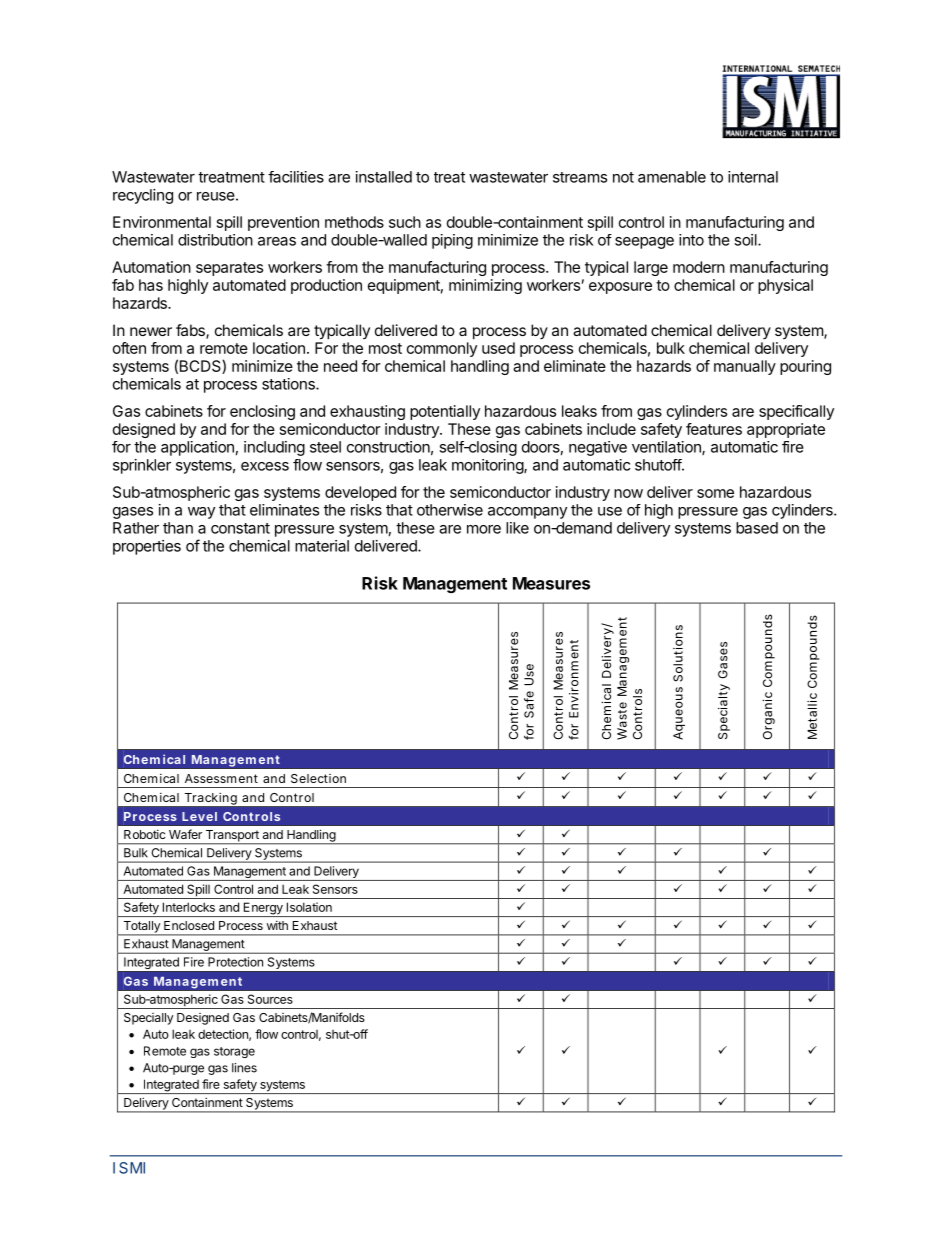  I want to click on lines, so click(244, 1068).
